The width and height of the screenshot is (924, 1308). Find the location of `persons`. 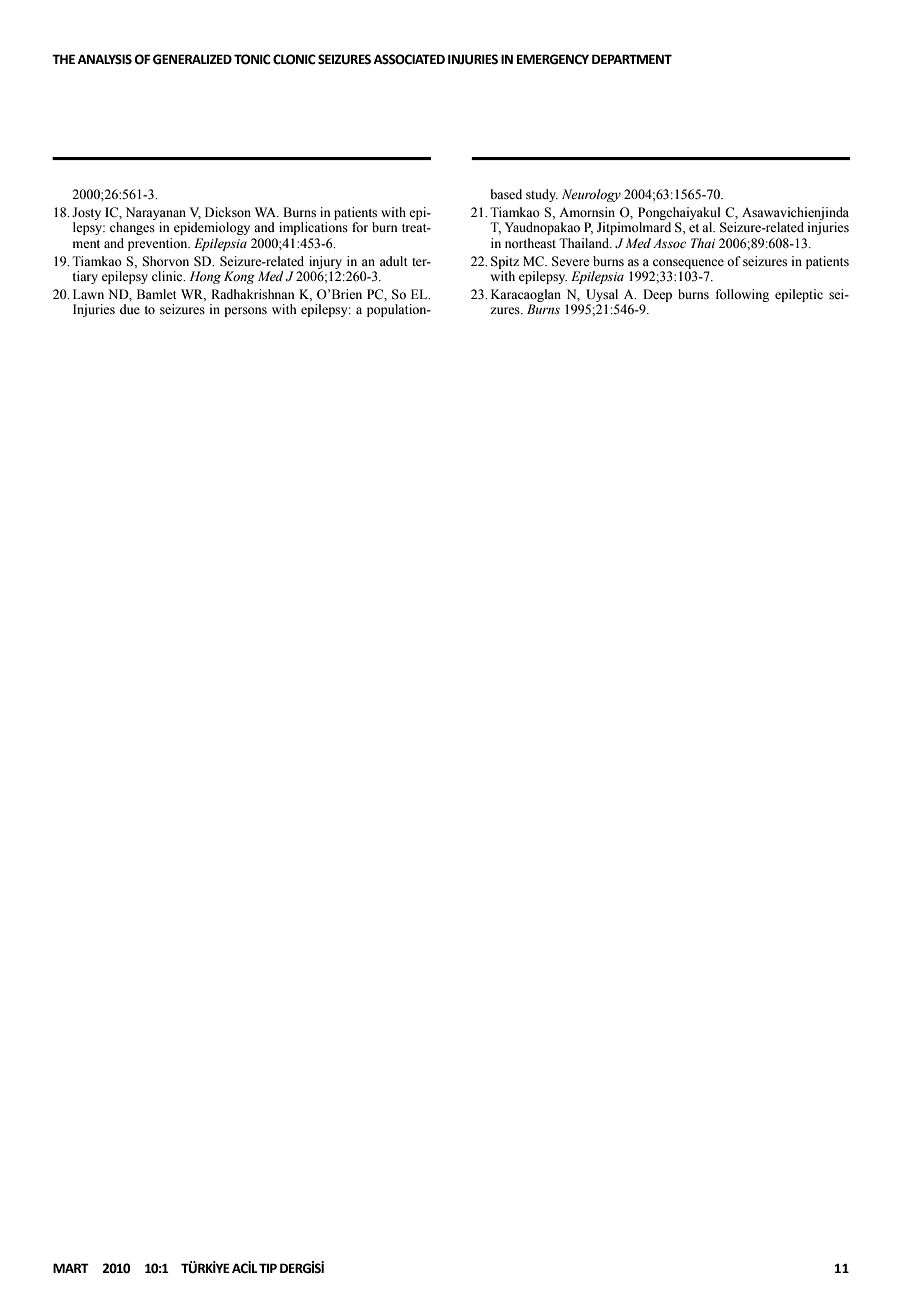

persons is located at coordinates (245, 312).
